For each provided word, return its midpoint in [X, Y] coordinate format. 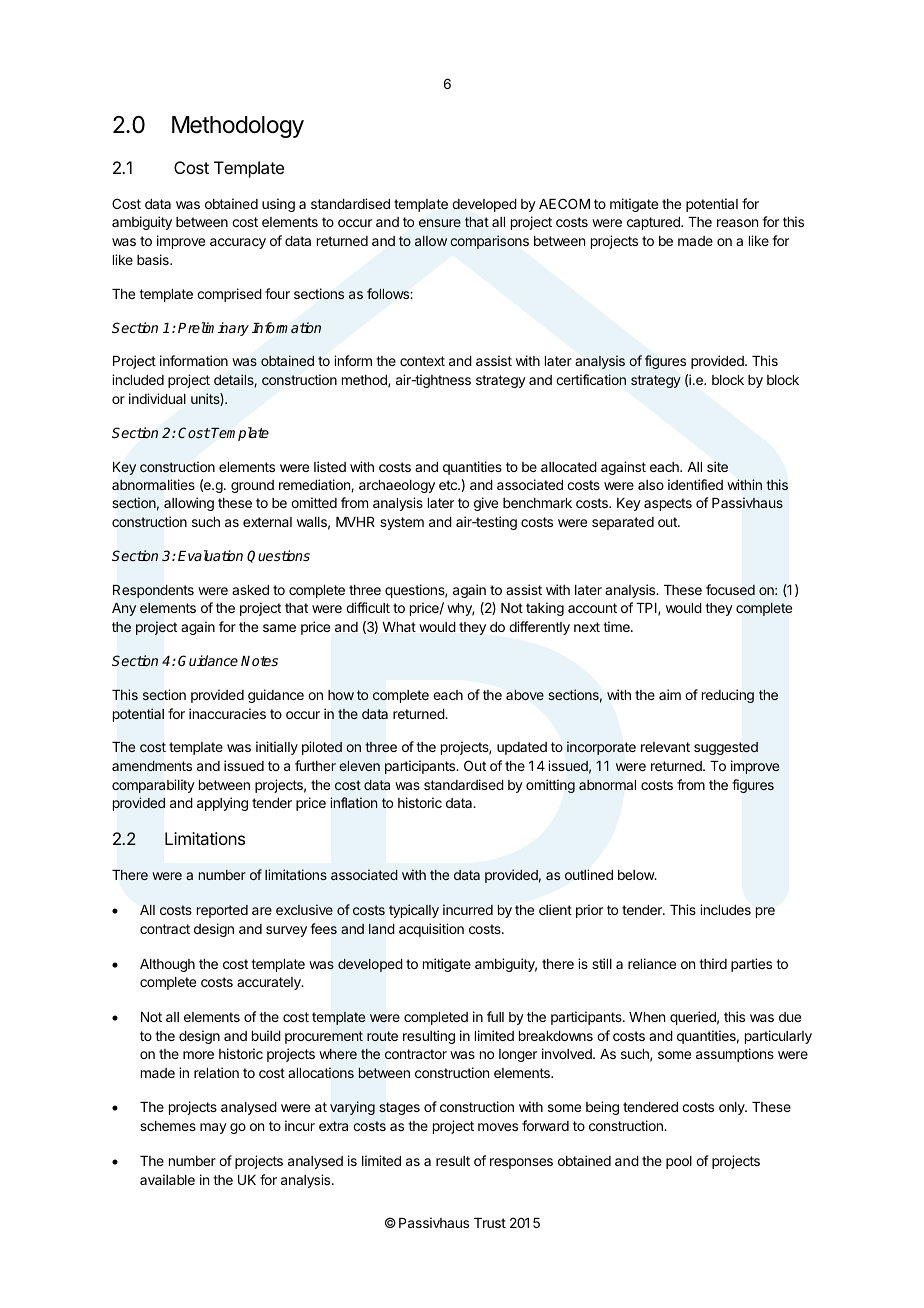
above [525, 695]
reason [737, 223]
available [167, 1179]
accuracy [238, 243]
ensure [440, 223]
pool [679, 1162]
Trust [490, 1223]
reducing [728, 696]
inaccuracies [227, 713]
